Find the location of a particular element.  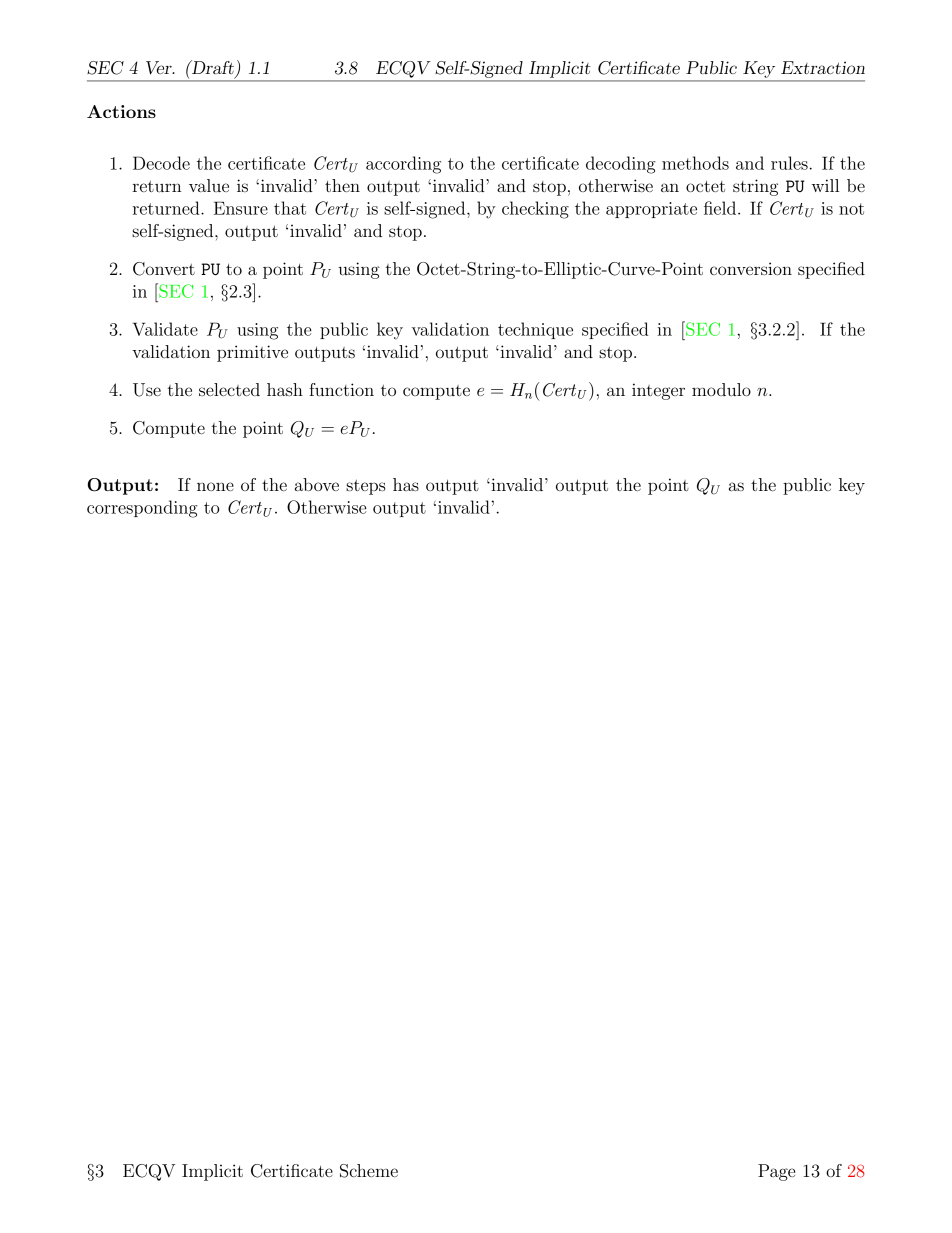

Draft is located at coordinates (212, 67).
